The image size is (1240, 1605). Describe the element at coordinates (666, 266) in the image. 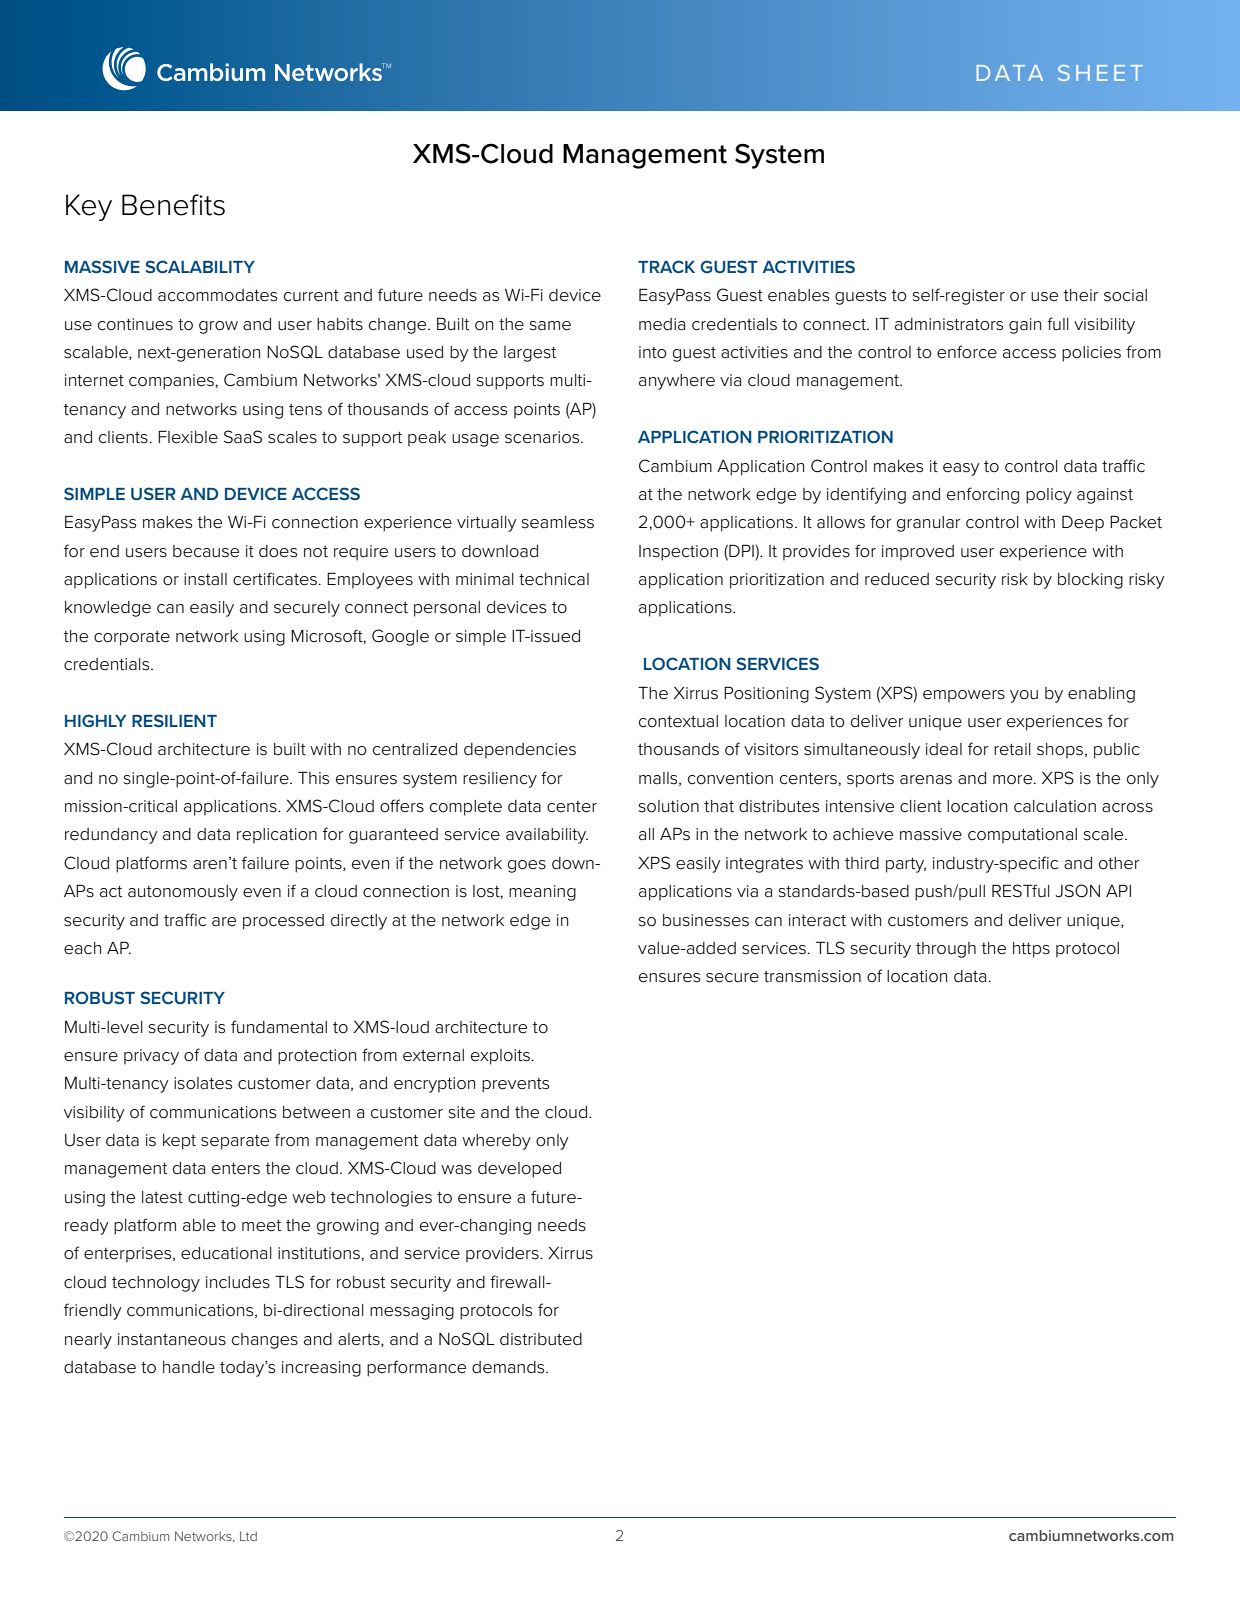

I see `TRACK` at that location.
